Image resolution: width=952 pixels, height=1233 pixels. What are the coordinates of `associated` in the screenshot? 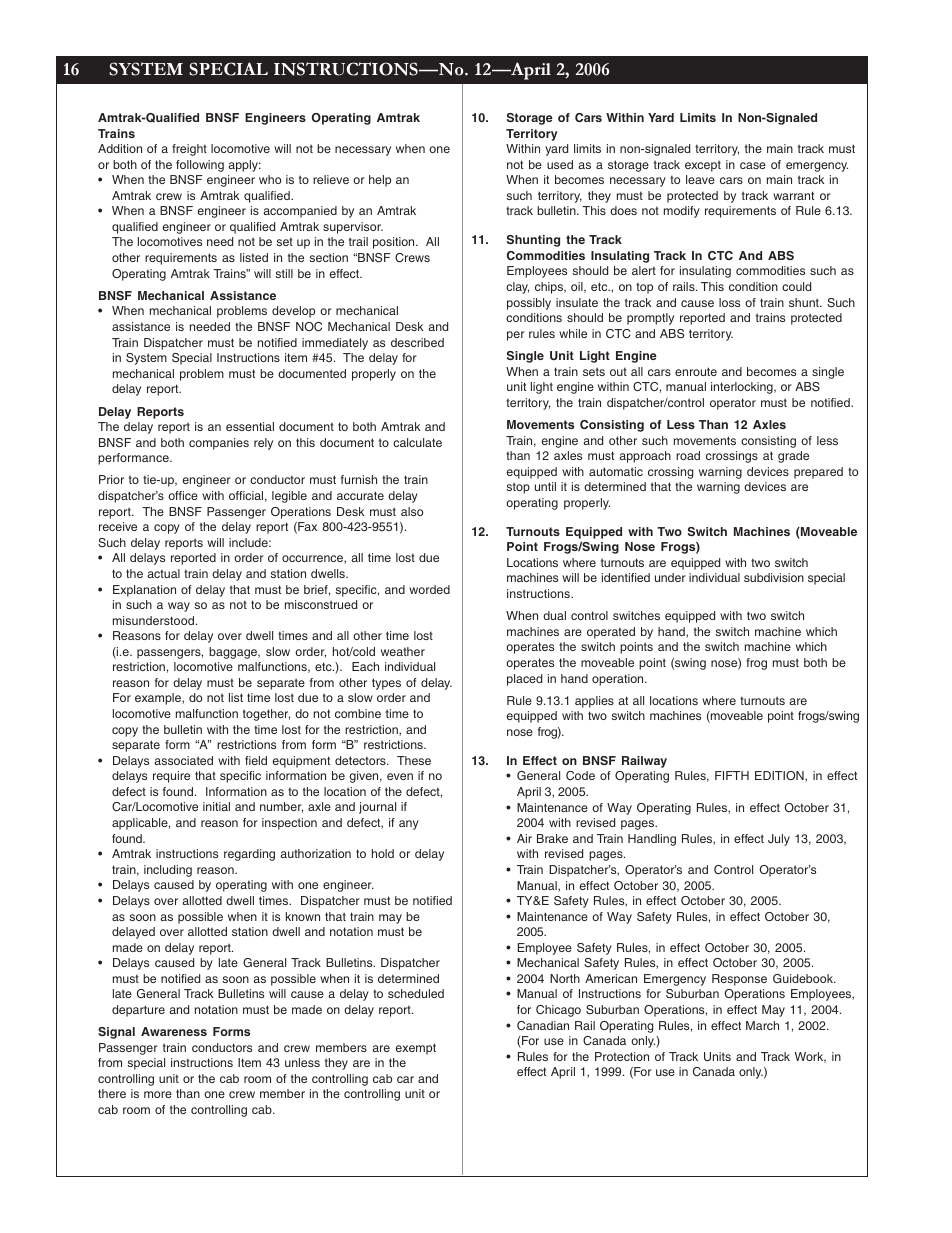 It's located at (183, 760).
